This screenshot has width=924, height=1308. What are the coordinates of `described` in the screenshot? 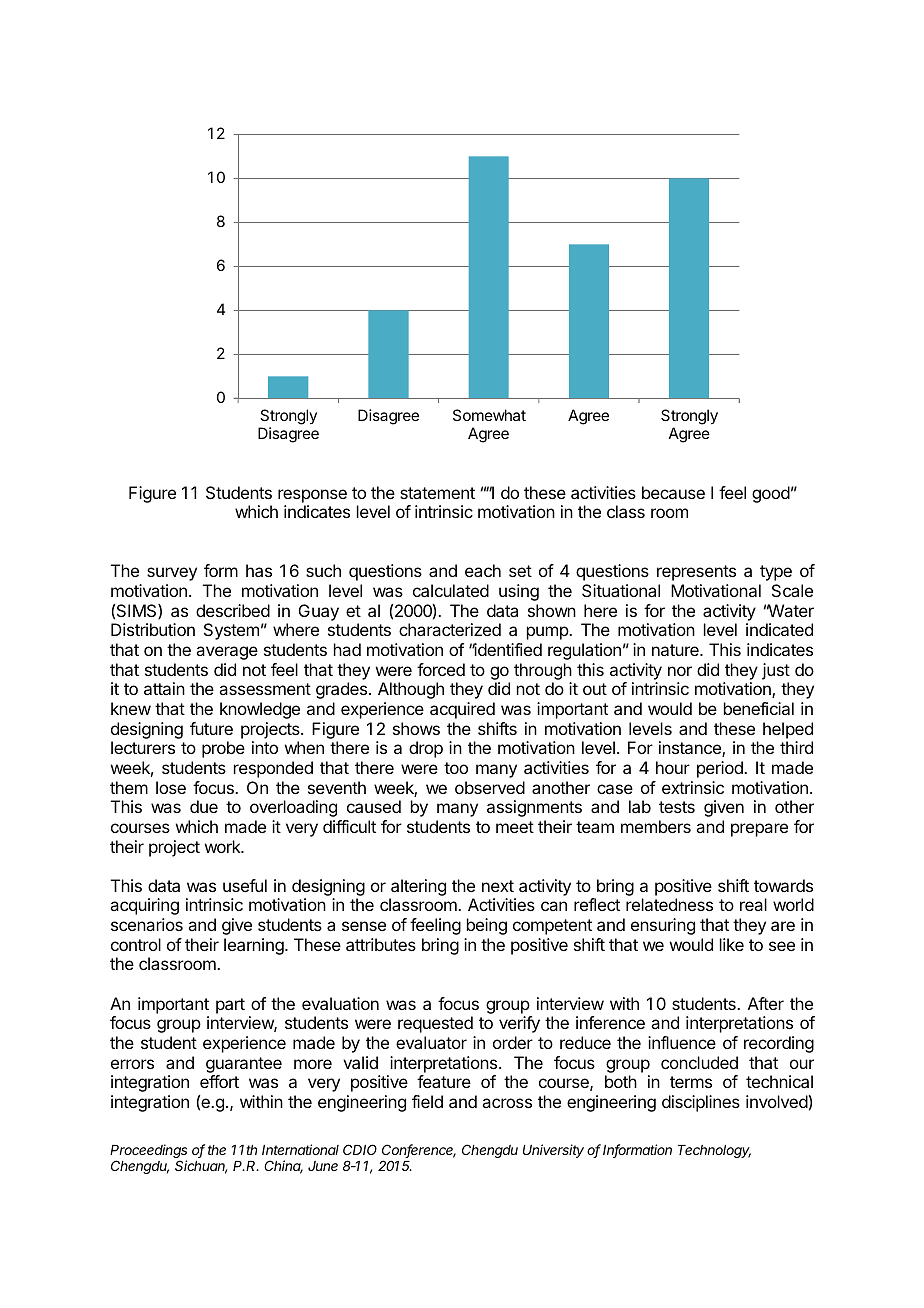 It's located at (233, 610).
